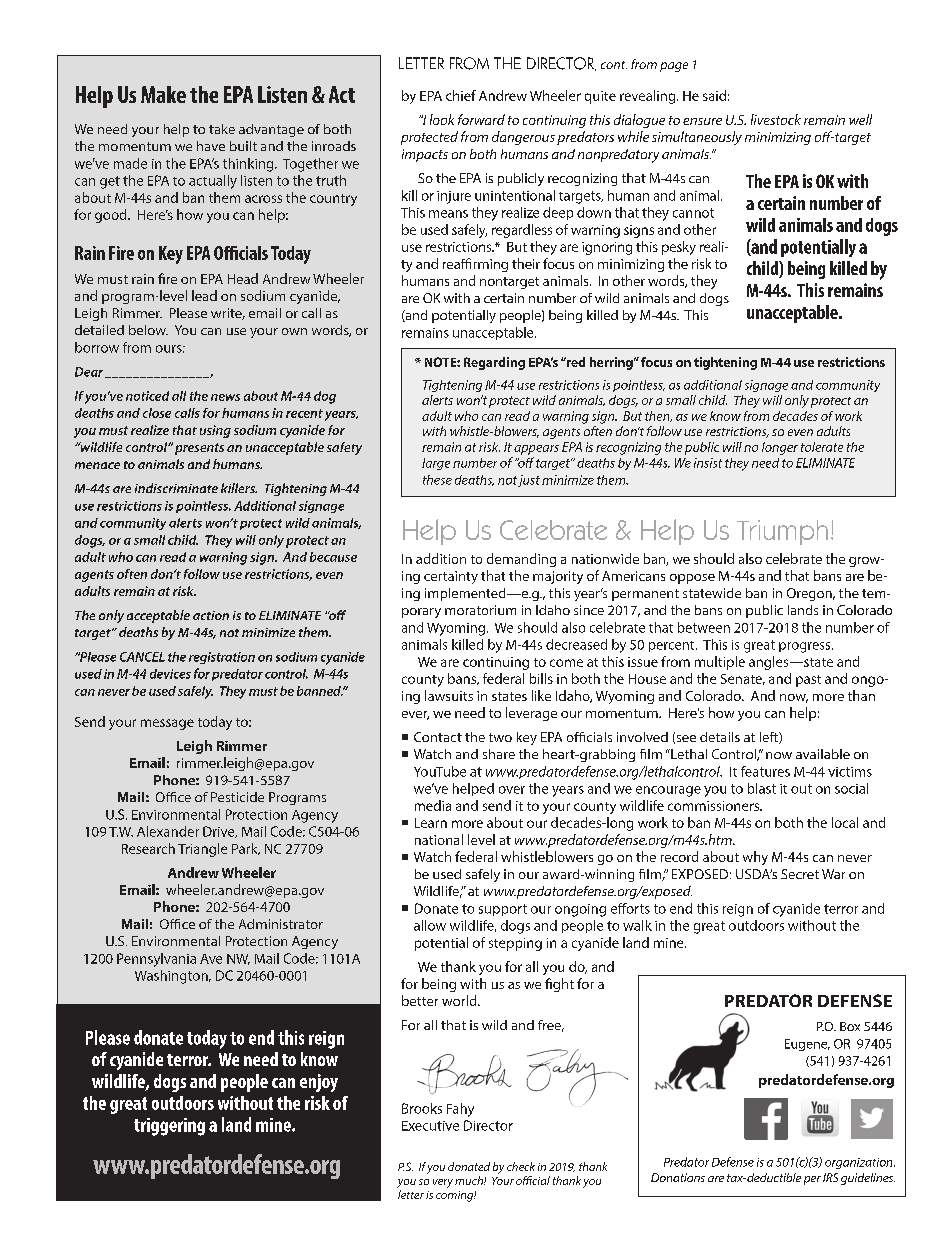  Describe the element at coordinates (461, 95) in the page. I see `chief` at that location.
